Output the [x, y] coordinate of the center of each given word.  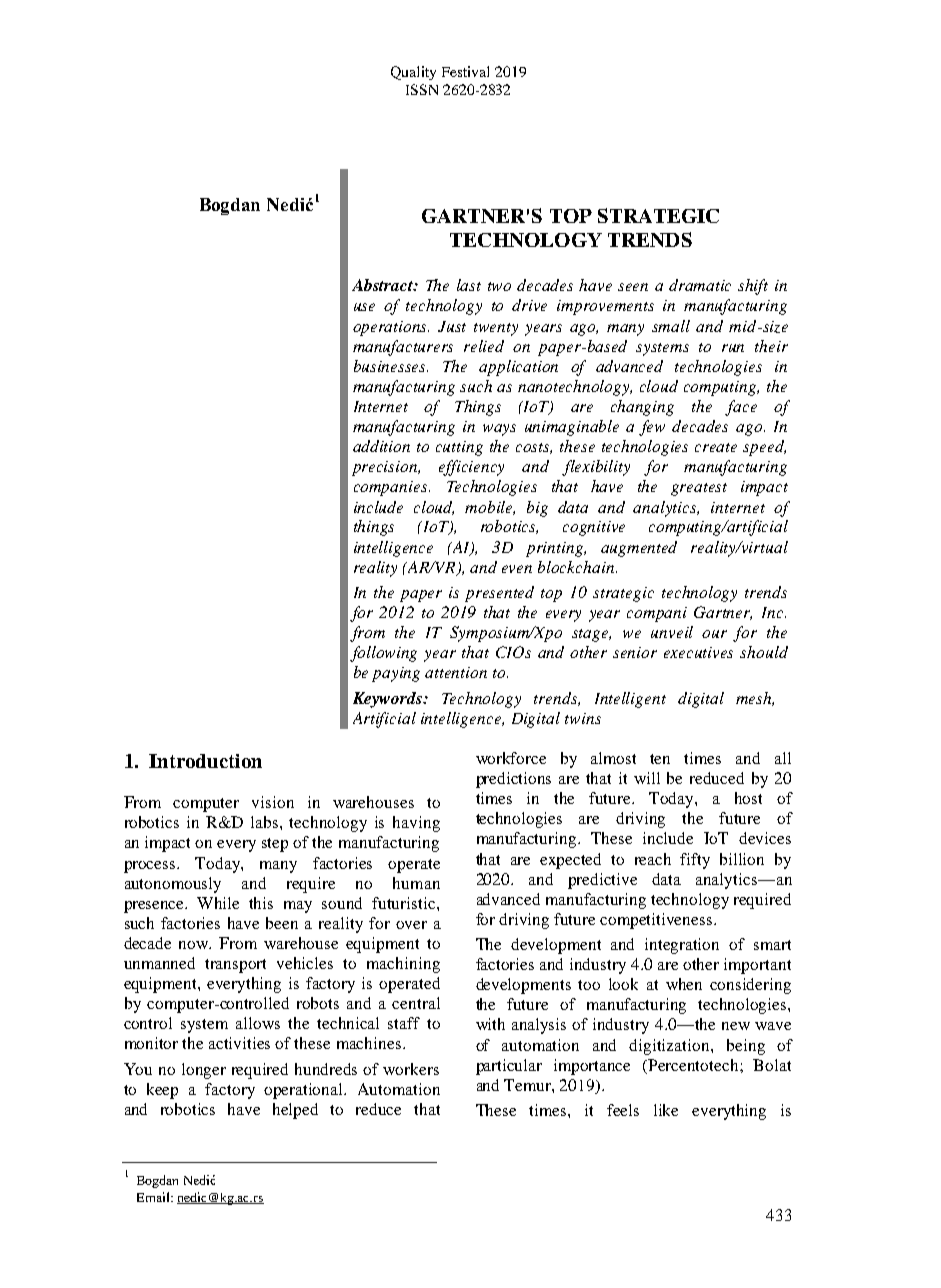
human [416, 883]
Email [154, 1197]
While [218, 903]
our [714, 634]
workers [411, 1069]
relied [484, 346]
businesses [391, 366]
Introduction [205, 761]
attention [456, 672]
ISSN [422, 89]
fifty [695, 861]
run [733, 348]
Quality [413, 73]
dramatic [700, 285]
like [666, 1110]
